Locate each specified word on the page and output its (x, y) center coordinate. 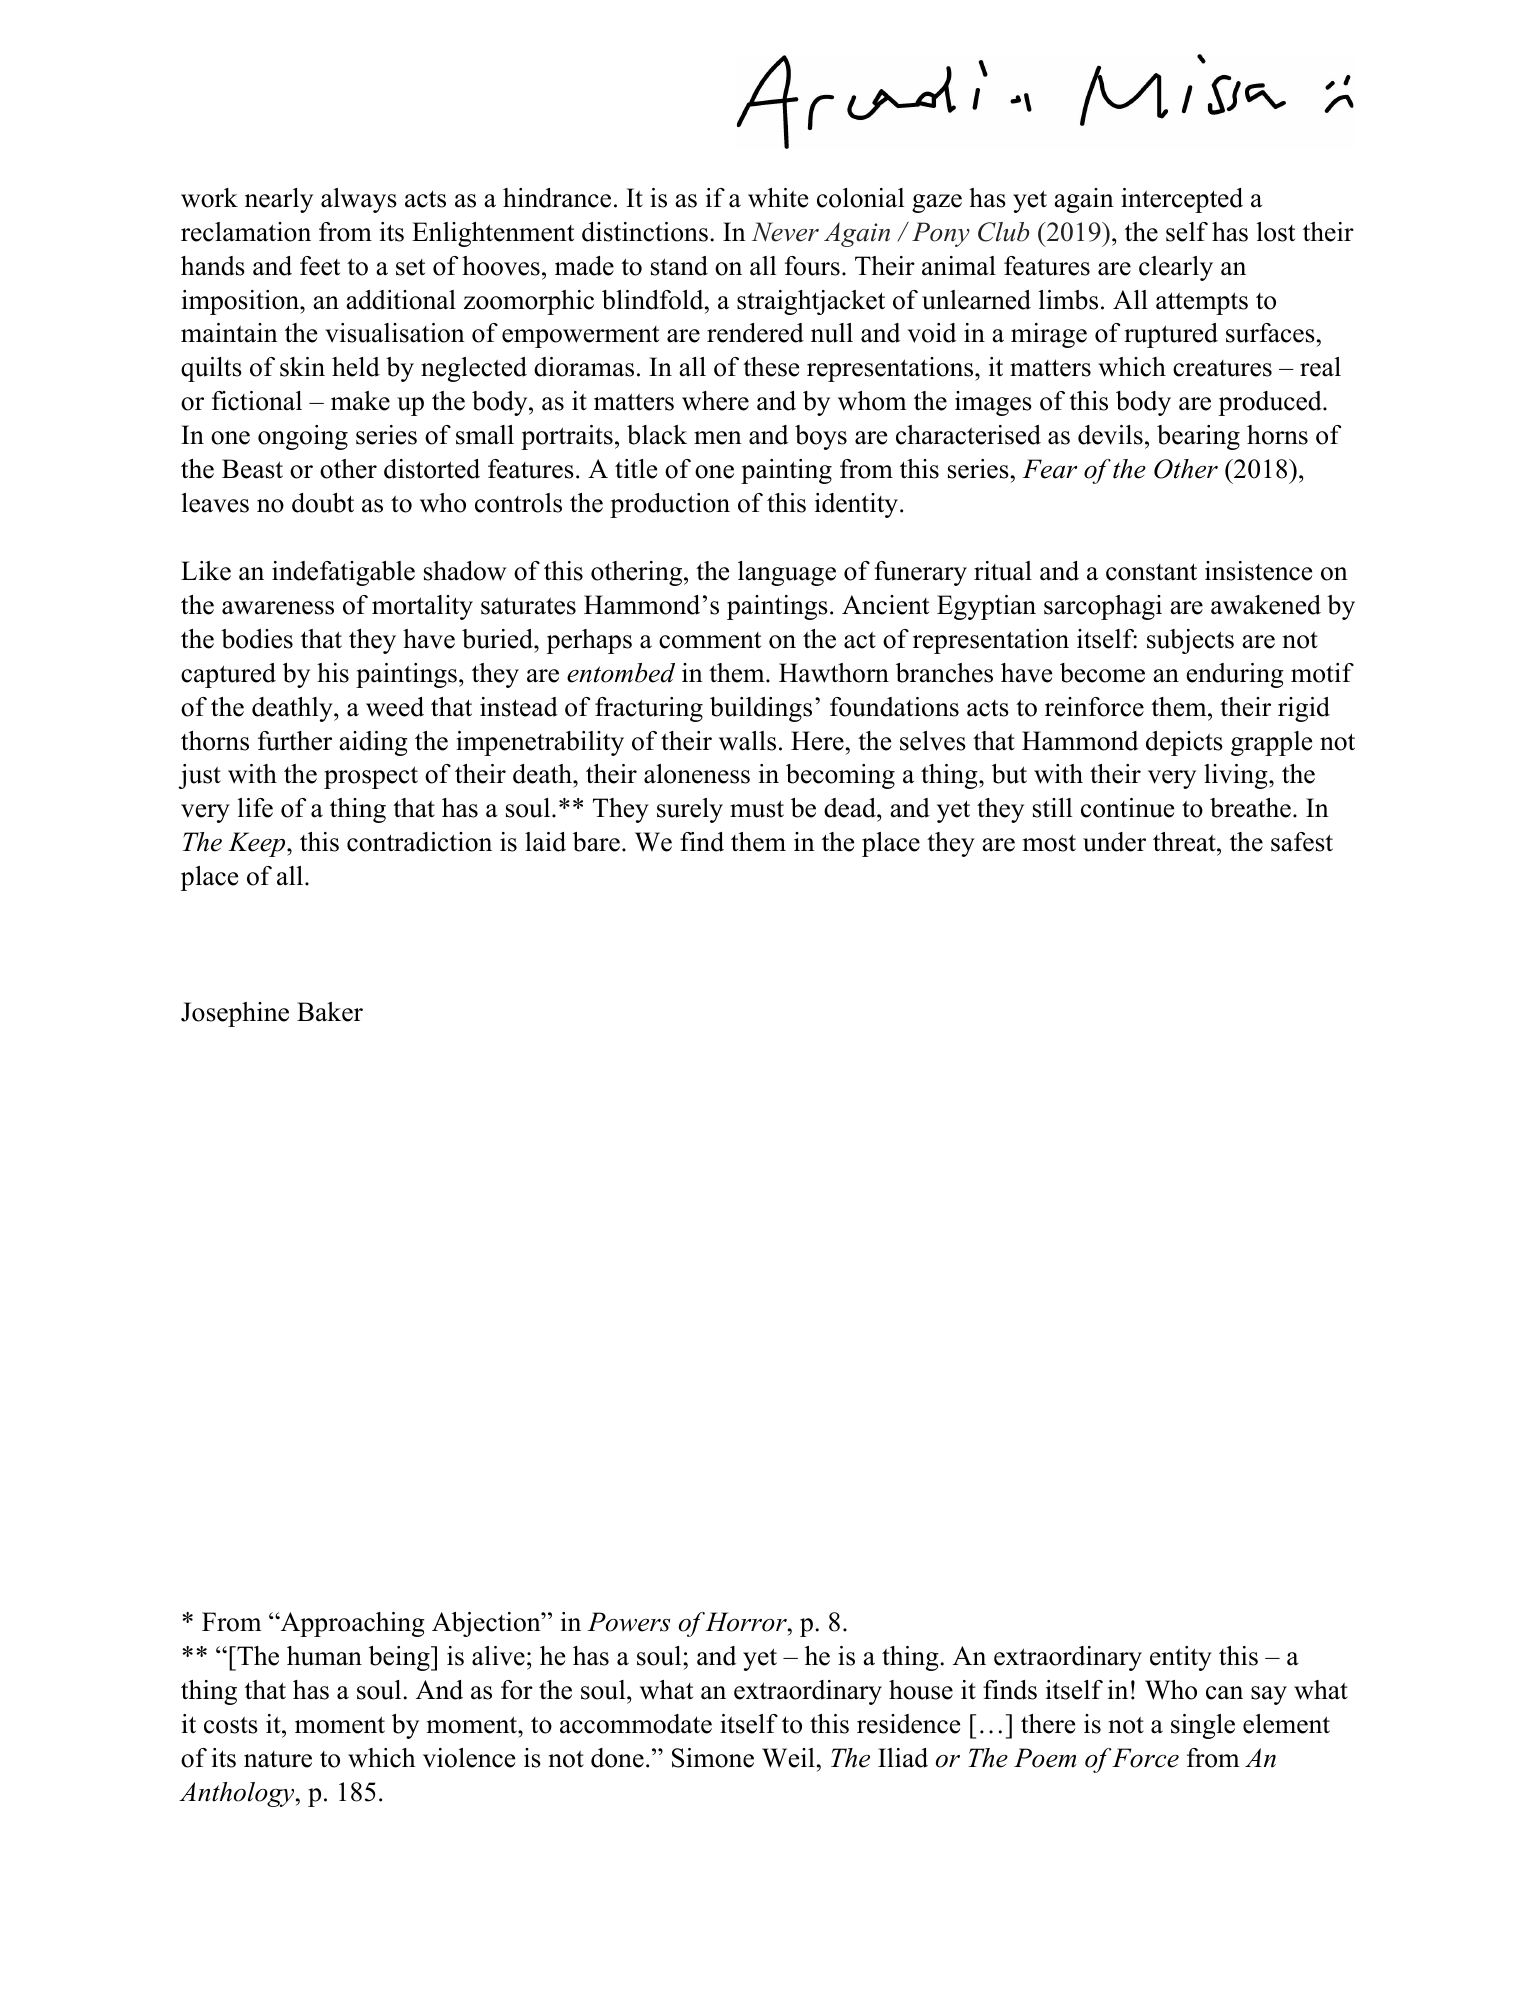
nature (278, 1759)
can (1224, 1693)
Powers (629, 1622)
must (757, 809)
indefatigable (343, 573)
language (787, 573)
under (1114, 842)
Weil (788, 1758)
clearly (1176, 268)
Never (785, 232)
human (324, 1656)
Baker (330, 1012)
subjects (1190, 641)
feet (320, 266)
